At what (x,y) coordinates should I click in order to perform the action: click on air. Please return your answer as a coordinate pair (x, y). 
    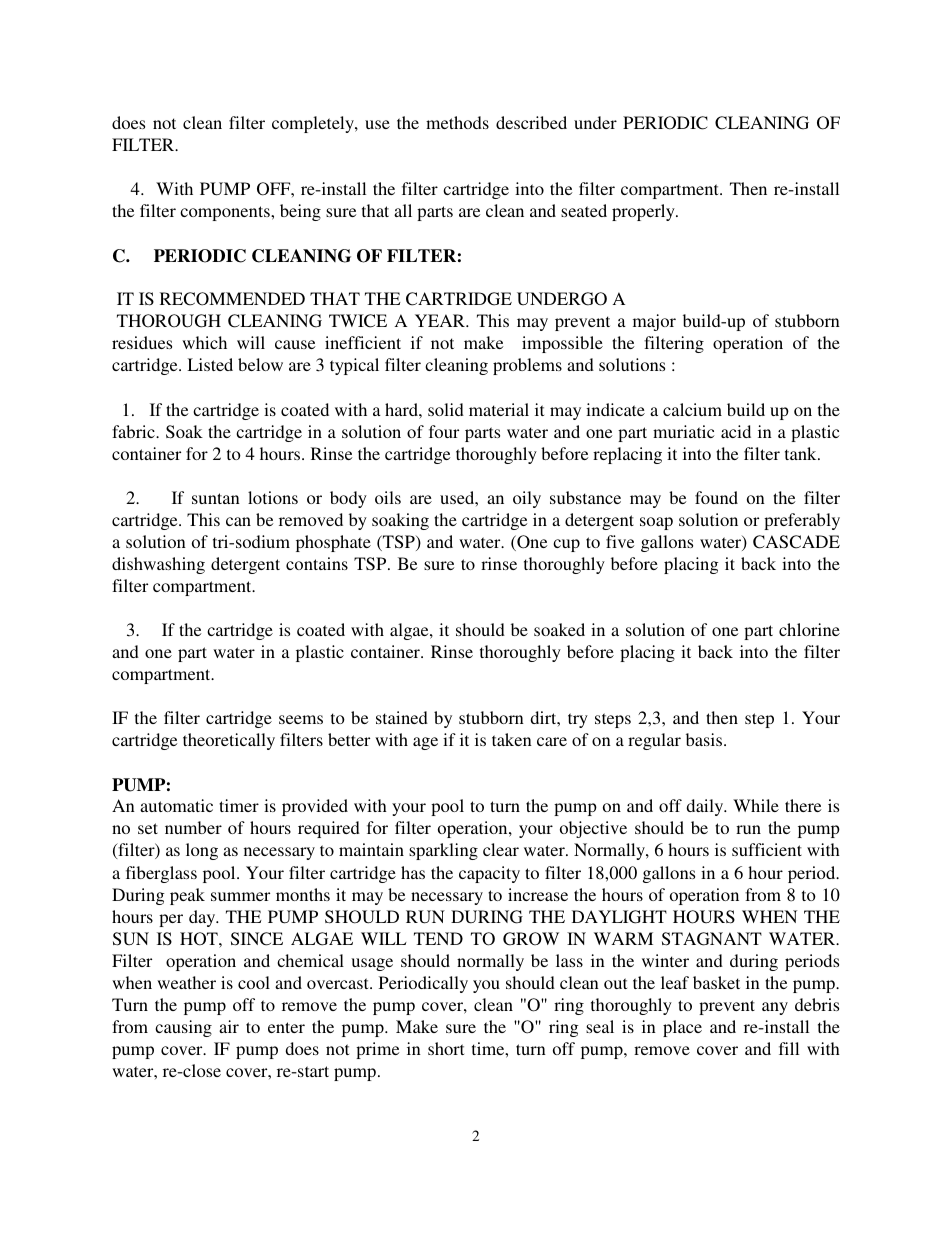
    Looking at the image, I should click on (229, 1026).
